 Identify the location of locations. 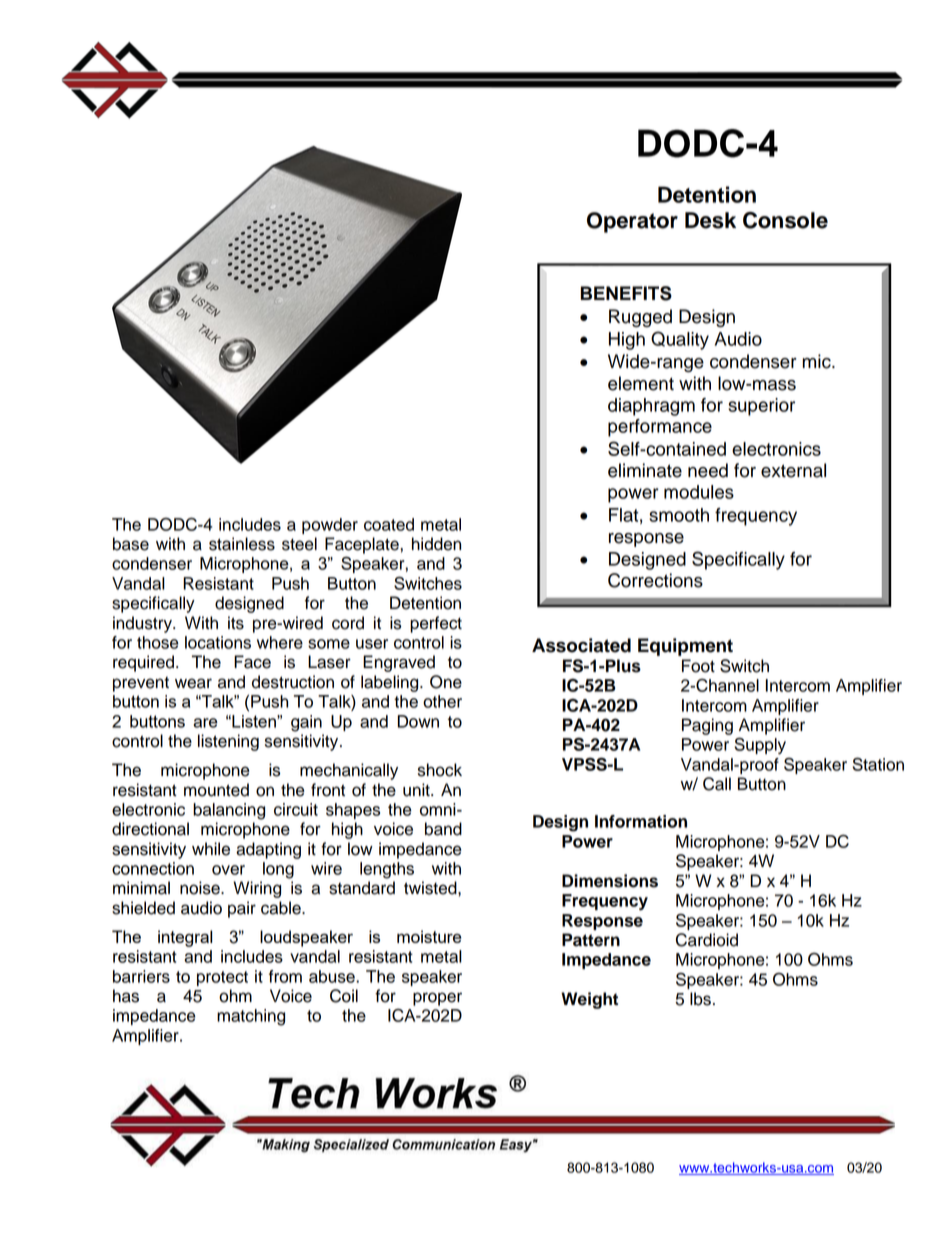
(218, 642).
